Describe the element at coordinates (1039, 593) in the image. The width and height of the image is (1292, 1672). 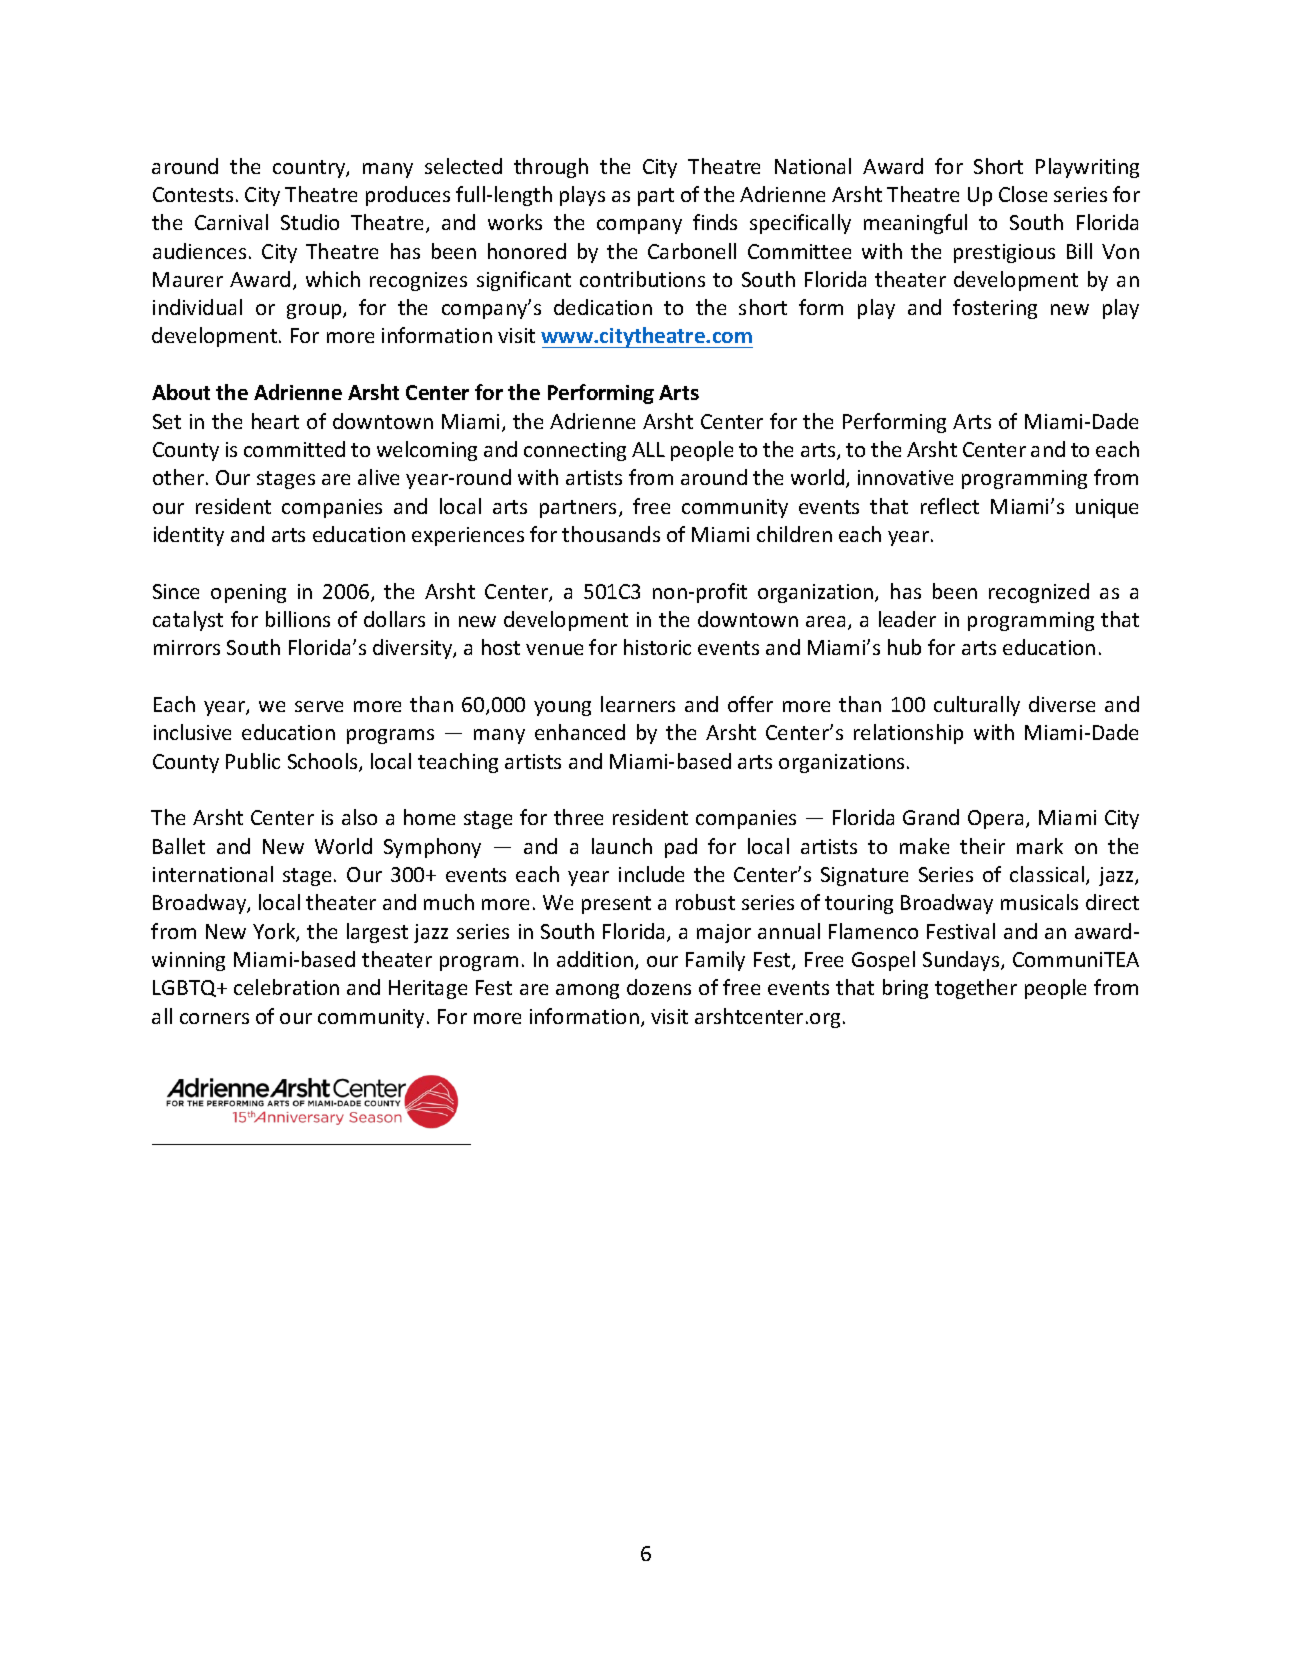
I see `recognized` at that location.
